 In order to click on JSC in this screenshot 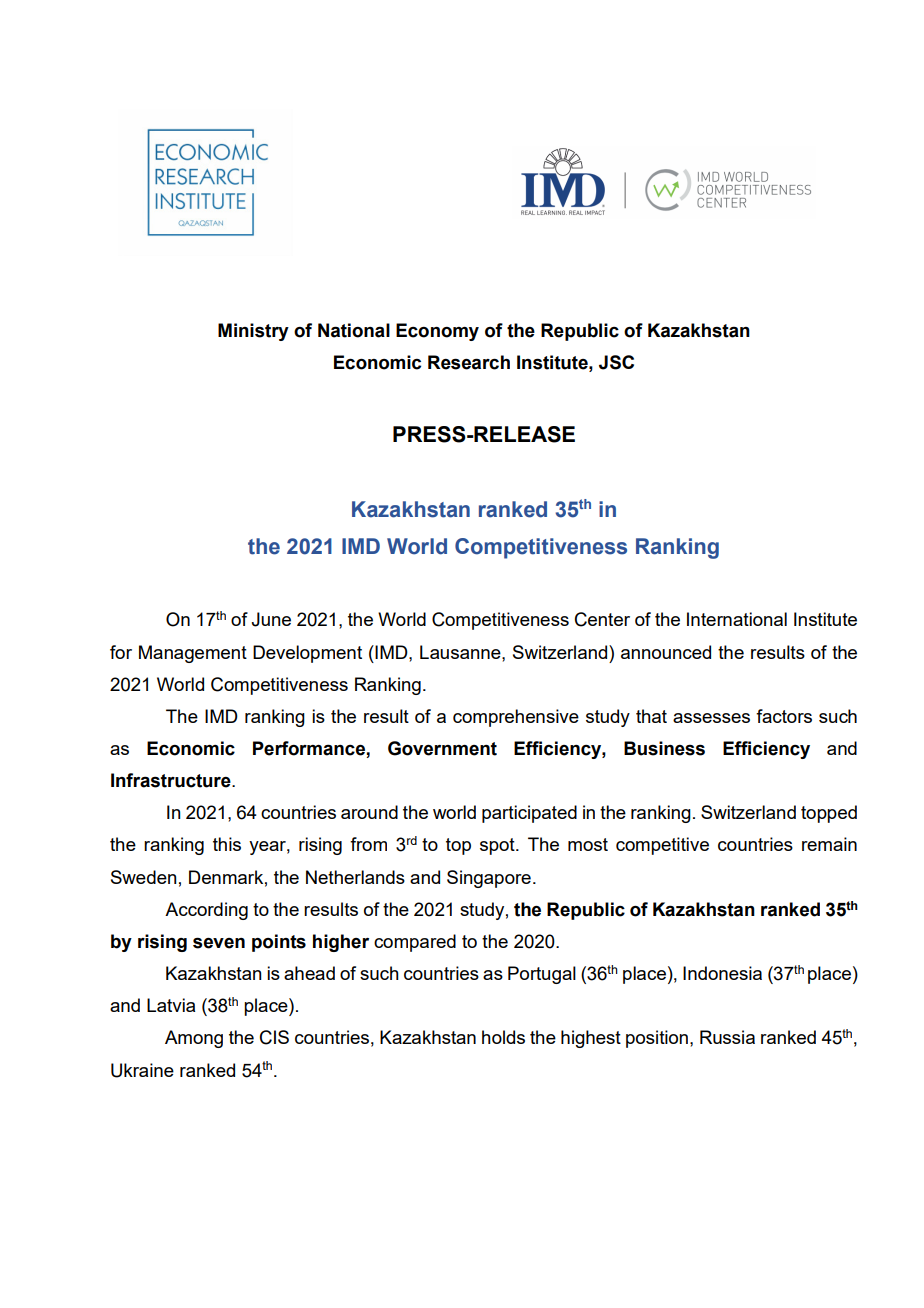, I will do `click(616, 362)`.
